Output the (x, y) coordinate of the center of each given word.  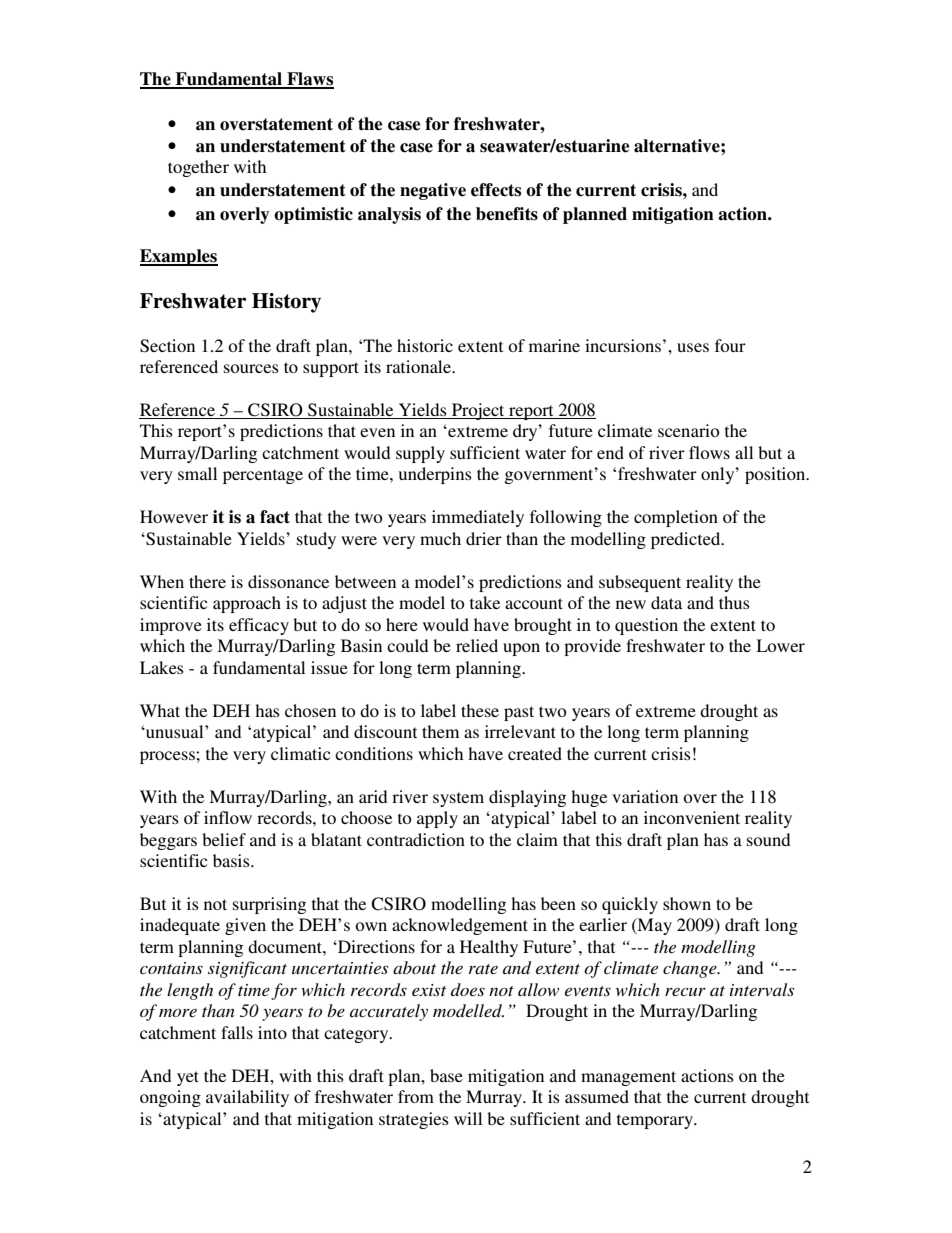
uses (693, 347)
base (446, 1075)
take (485, 602)
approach (247, 604)
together (198, 168)
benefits (507, 214)
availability (247, 1098)
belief (224, 839)
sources (251, 368)
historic (425, 345)
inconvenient (692, 817)
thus (734, 602)
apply (437, 819)
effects (496, 190)
